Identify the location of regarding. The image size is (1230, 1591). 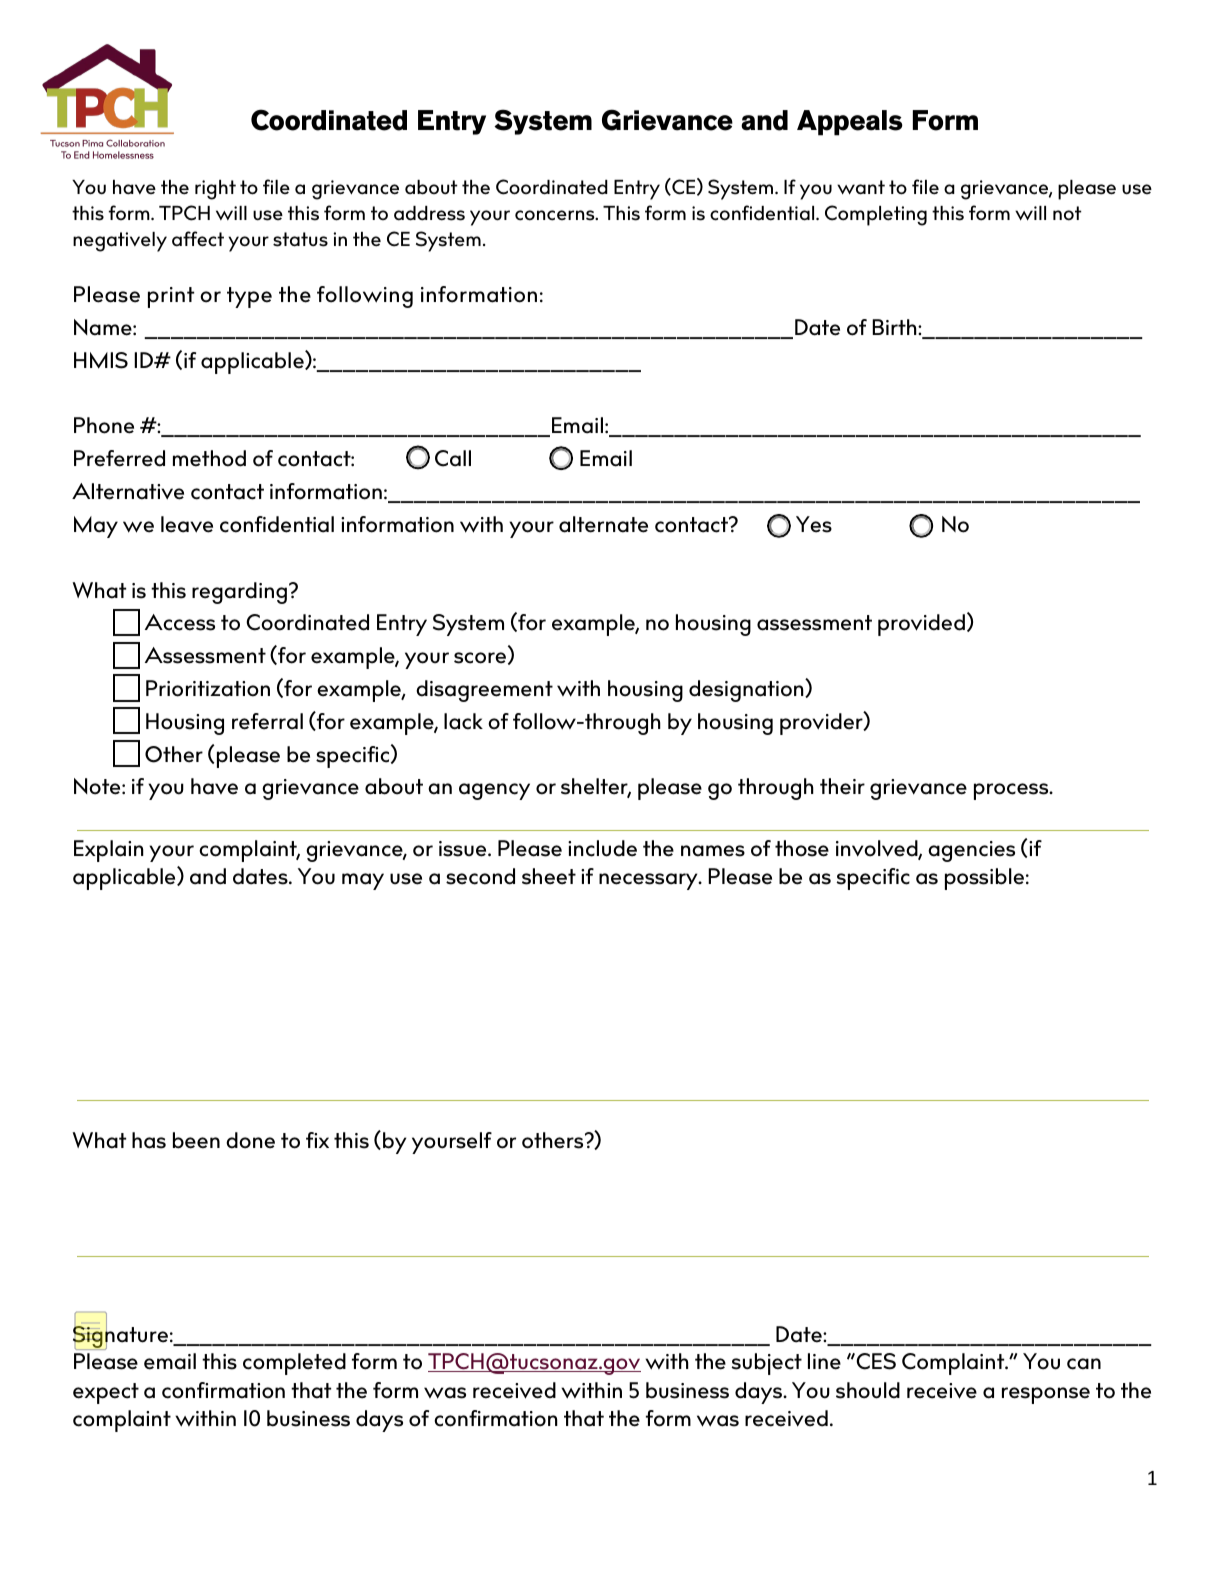
(239, 593).
